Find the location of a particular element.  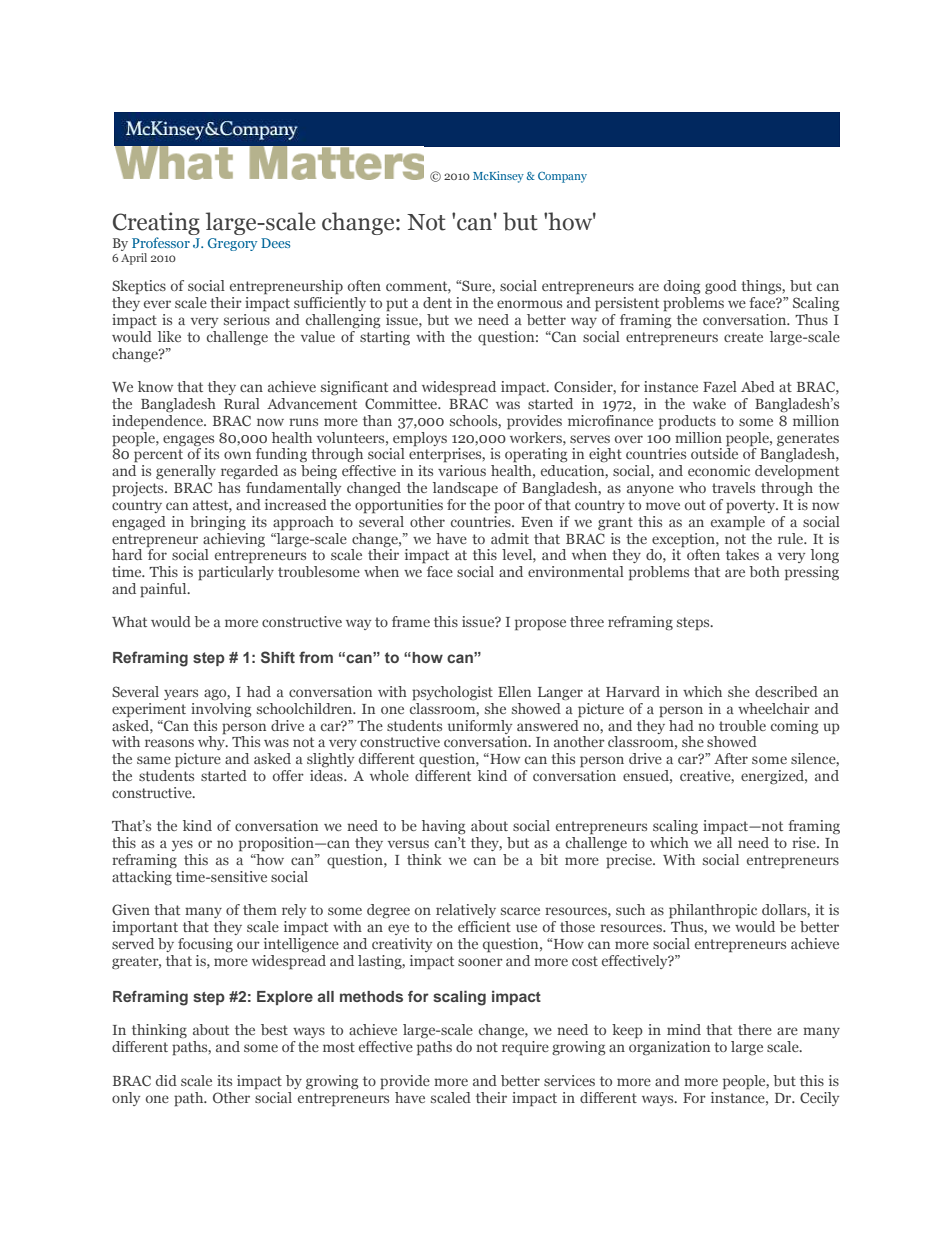

Company is located at coordinates (562, 177).
